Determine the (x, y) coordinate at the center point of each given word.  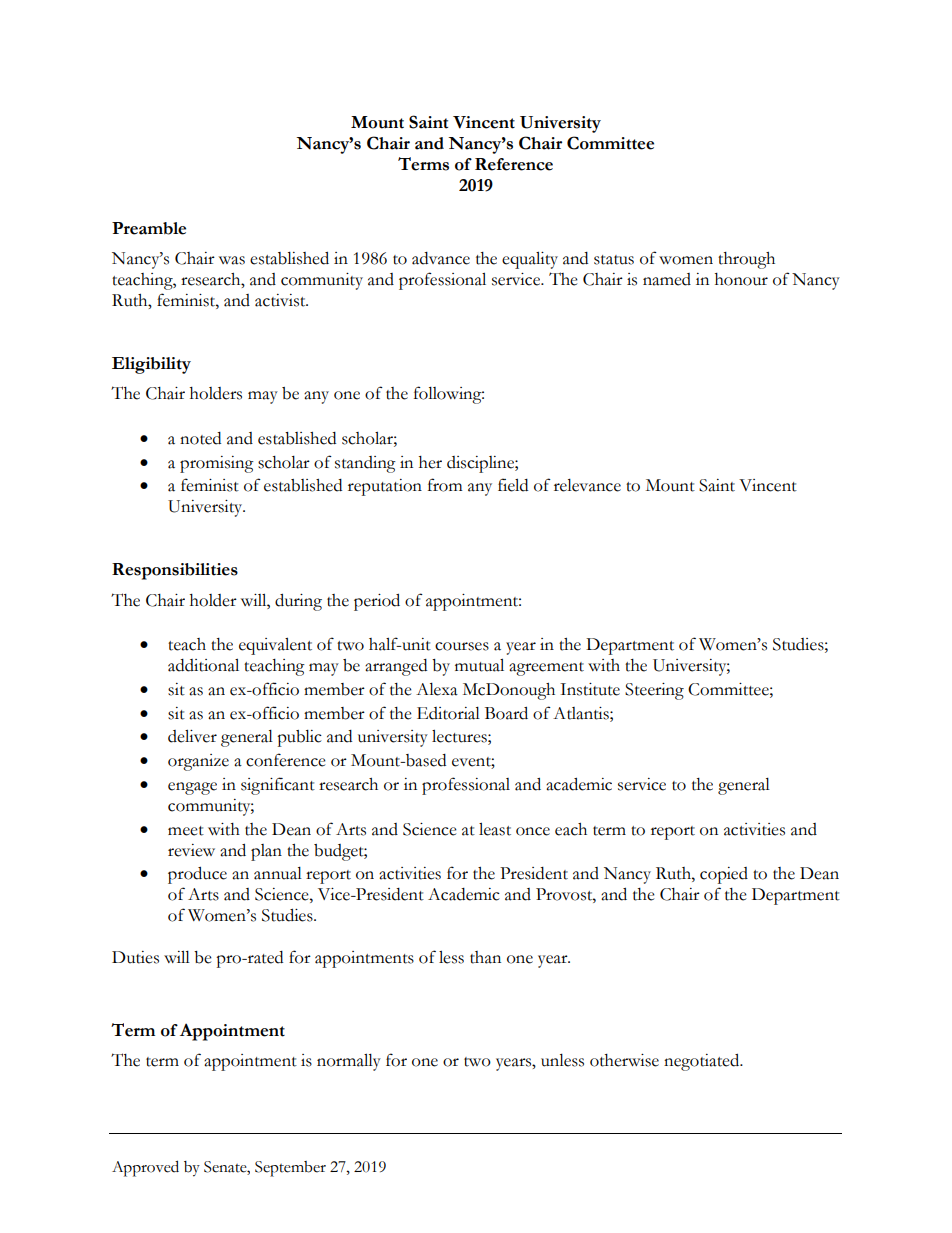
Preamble (149, 228)
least (495, 829)
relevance (587, 485)
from (445, 485)
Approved (145, 1168)
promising (217, 464)
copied (724, 875)
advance (441, 258)
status (614, 260)
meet (186, 831)
